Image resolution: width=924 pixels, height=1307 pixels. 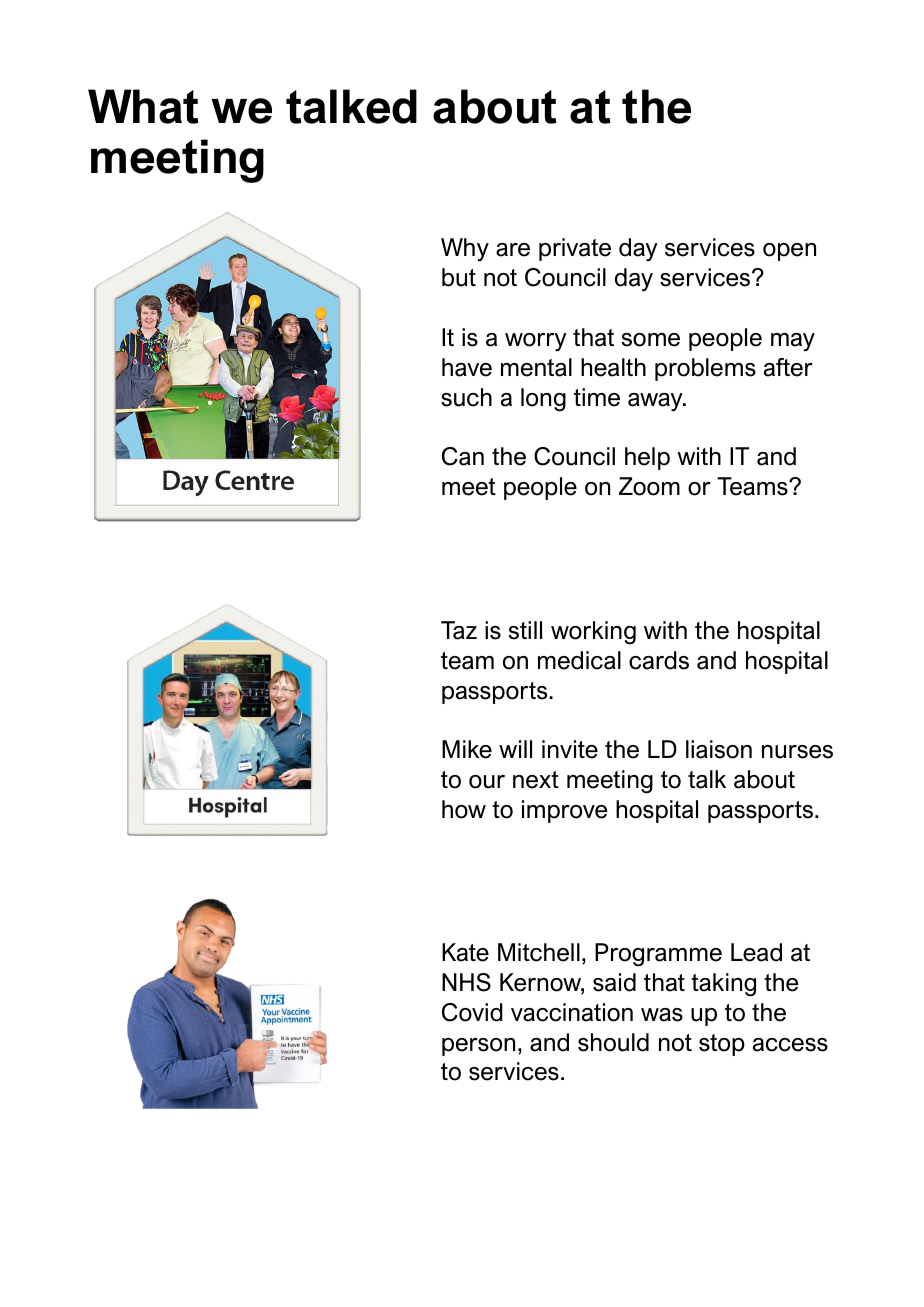 I want to click on open, so click(x=789, y=252).
